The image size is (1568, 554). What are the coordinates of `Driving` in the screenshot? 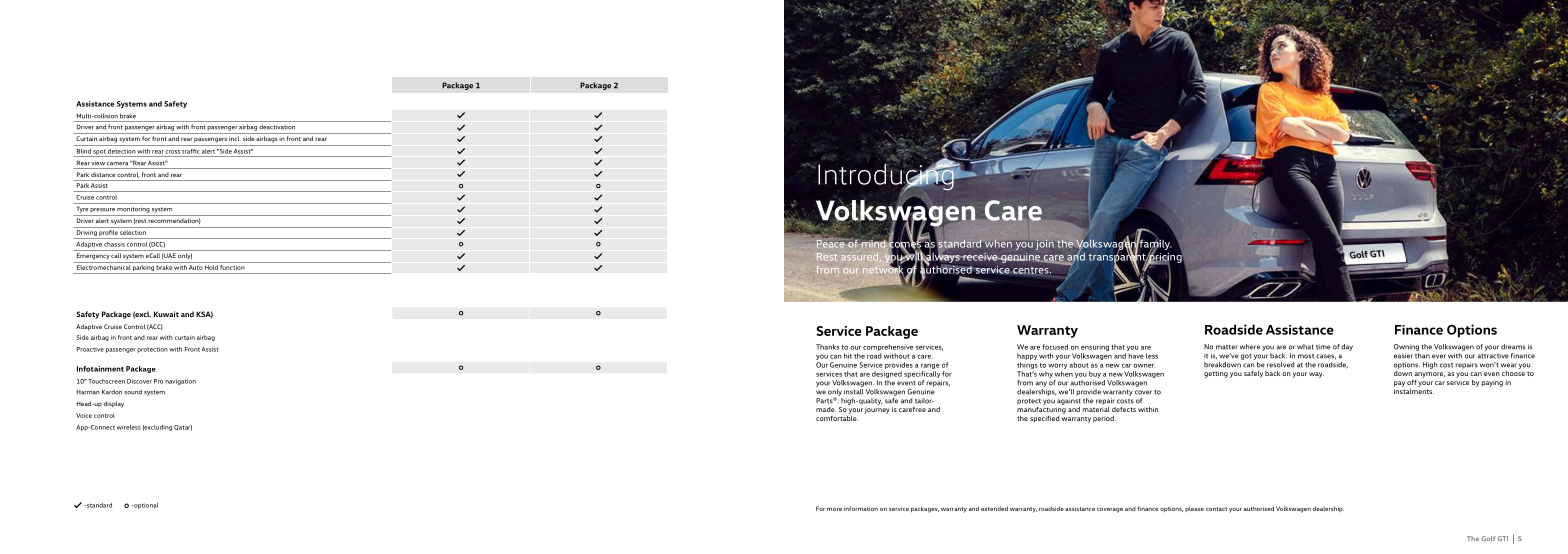 It's located at (86, 234).
